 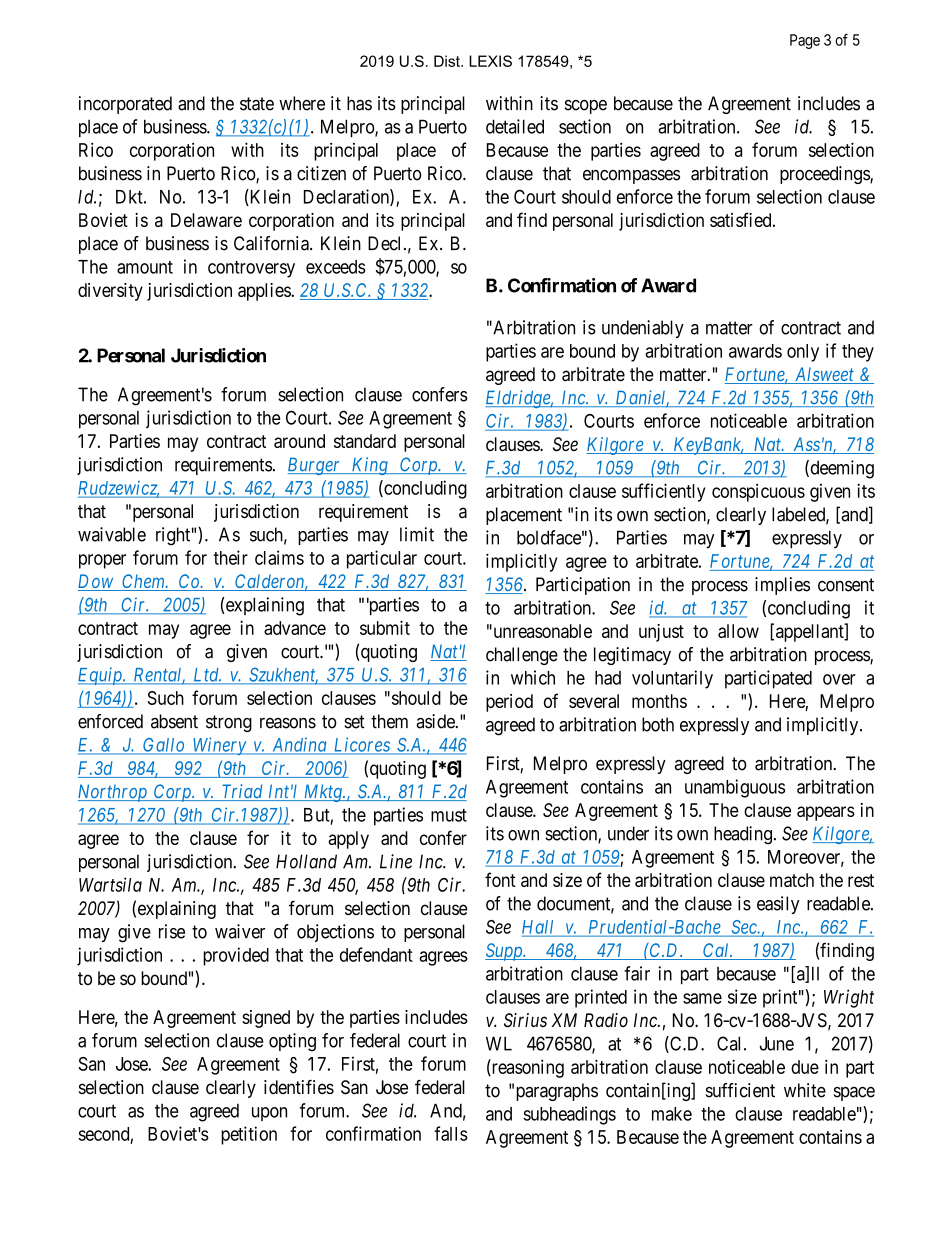 What do you see at coordinates (803, 353) in the screenshot?
I see `only` at bounding box center [803, 353].
